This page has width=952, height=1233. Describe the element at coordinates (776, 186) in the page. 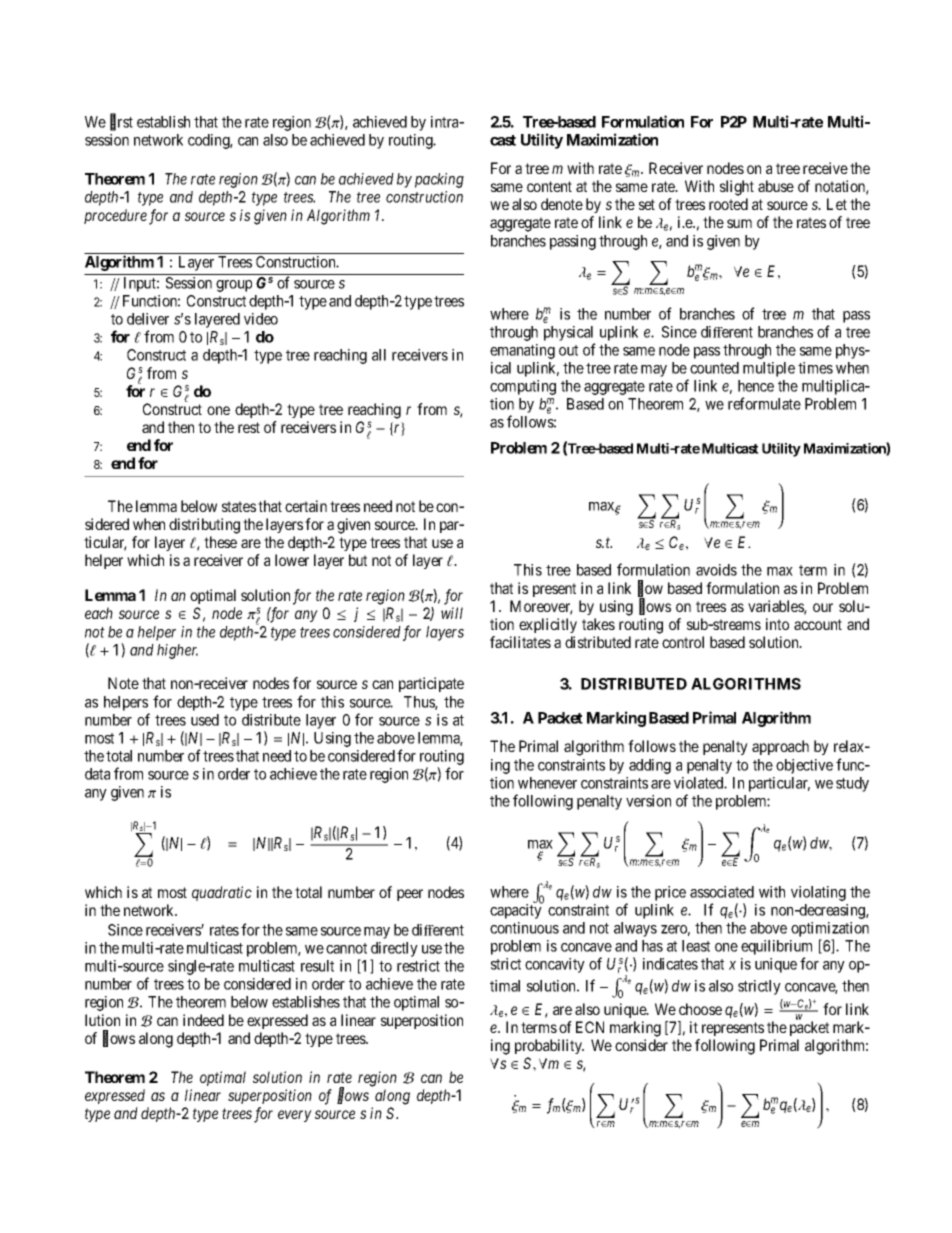

I see `abuse` at that location.
